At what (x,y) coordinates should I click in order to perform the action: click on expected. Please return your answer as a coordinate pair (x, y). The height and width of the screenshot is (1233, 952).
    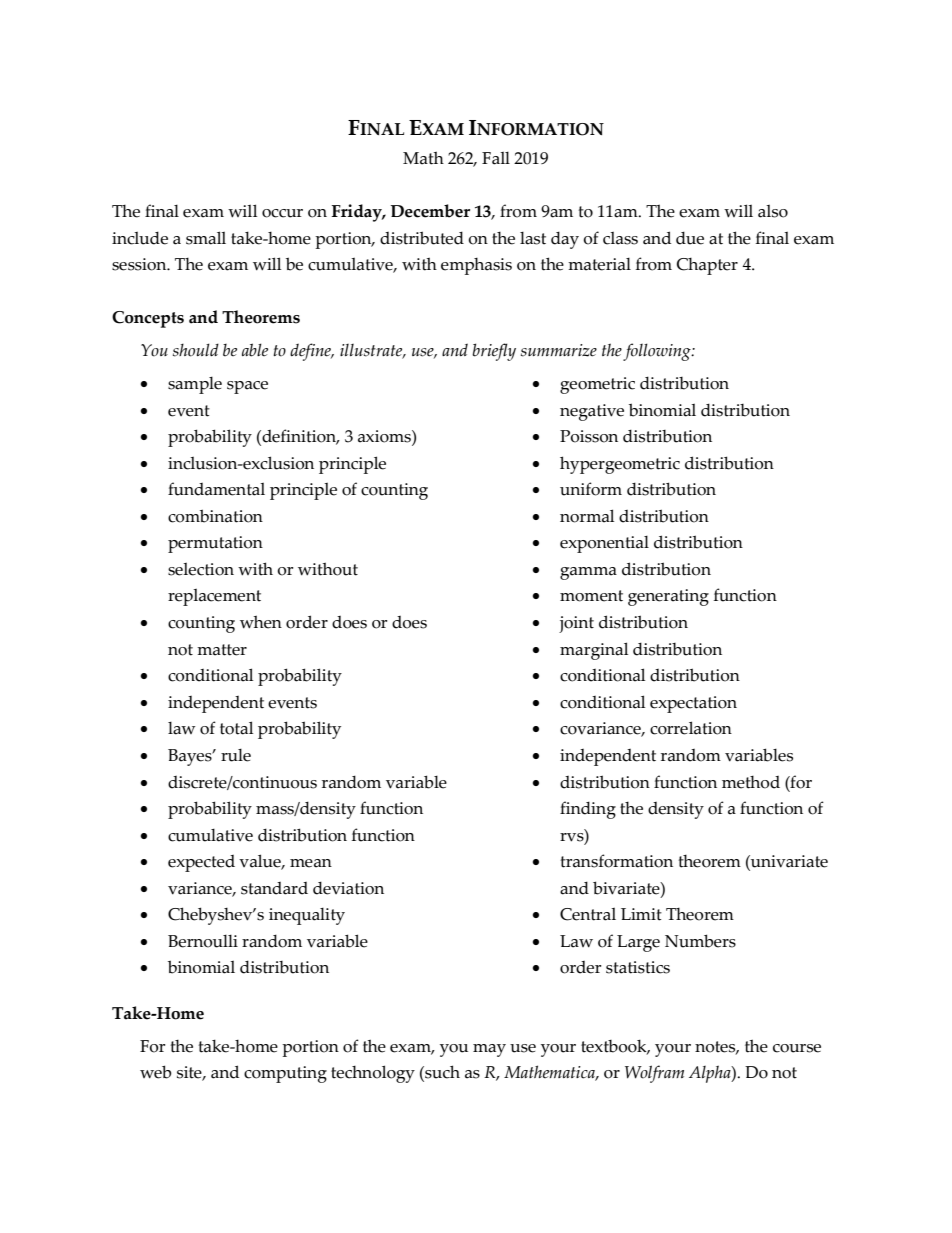
    Looking at the image, I should click on (201, 863).
